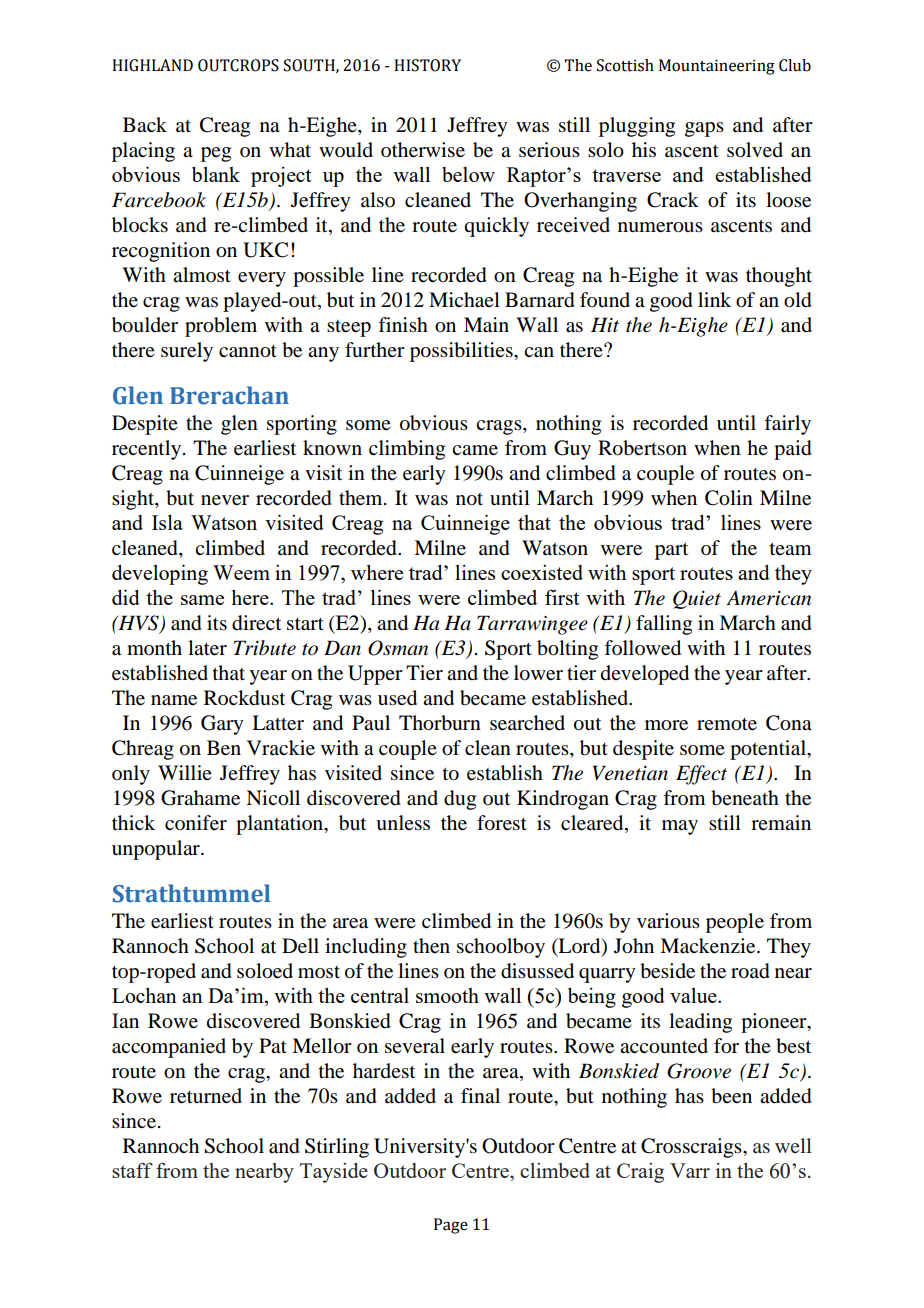  I want to click on possibilities, so click(462, 352).
